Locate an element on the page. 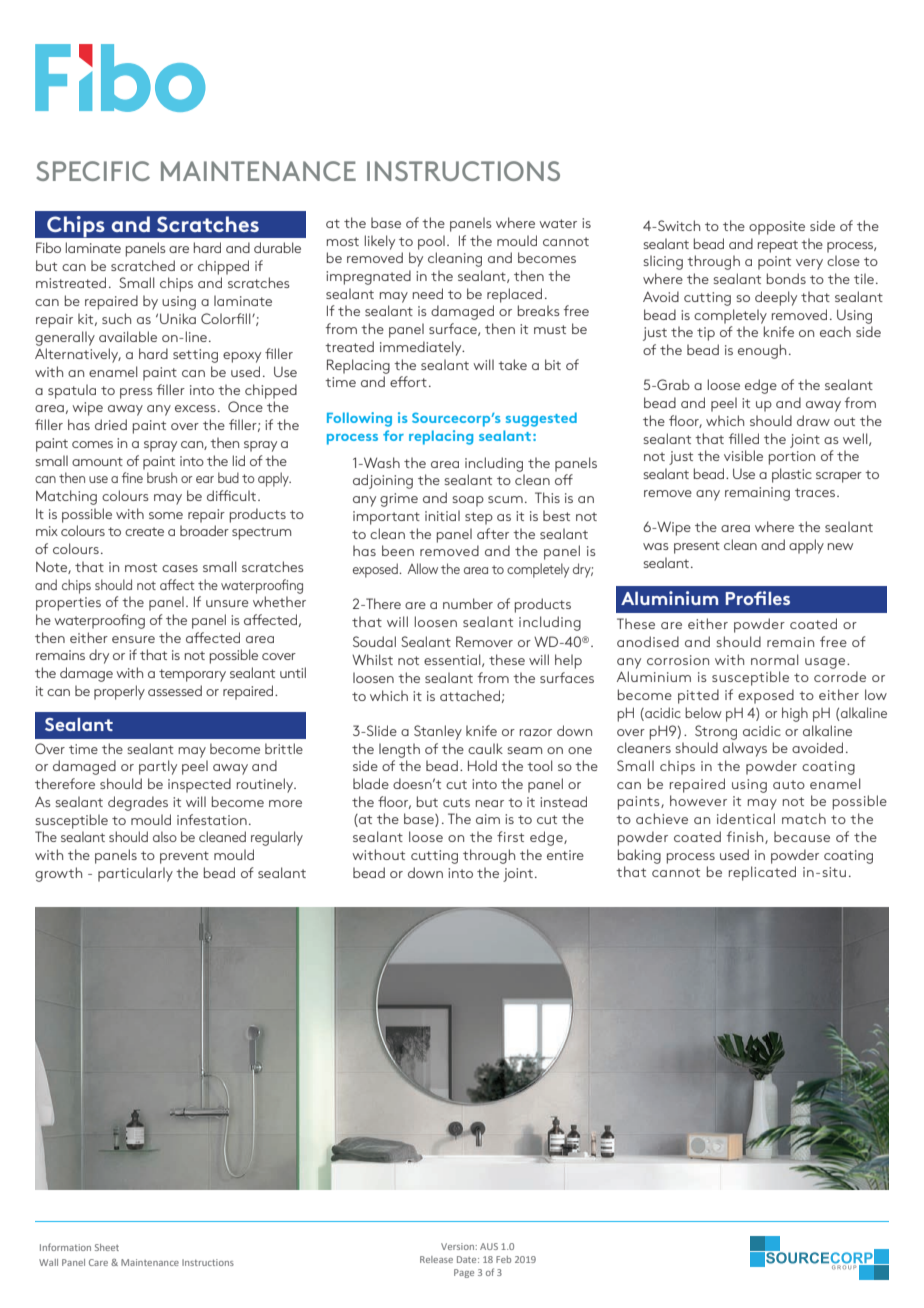  high is located at coordinates (795, 714).
